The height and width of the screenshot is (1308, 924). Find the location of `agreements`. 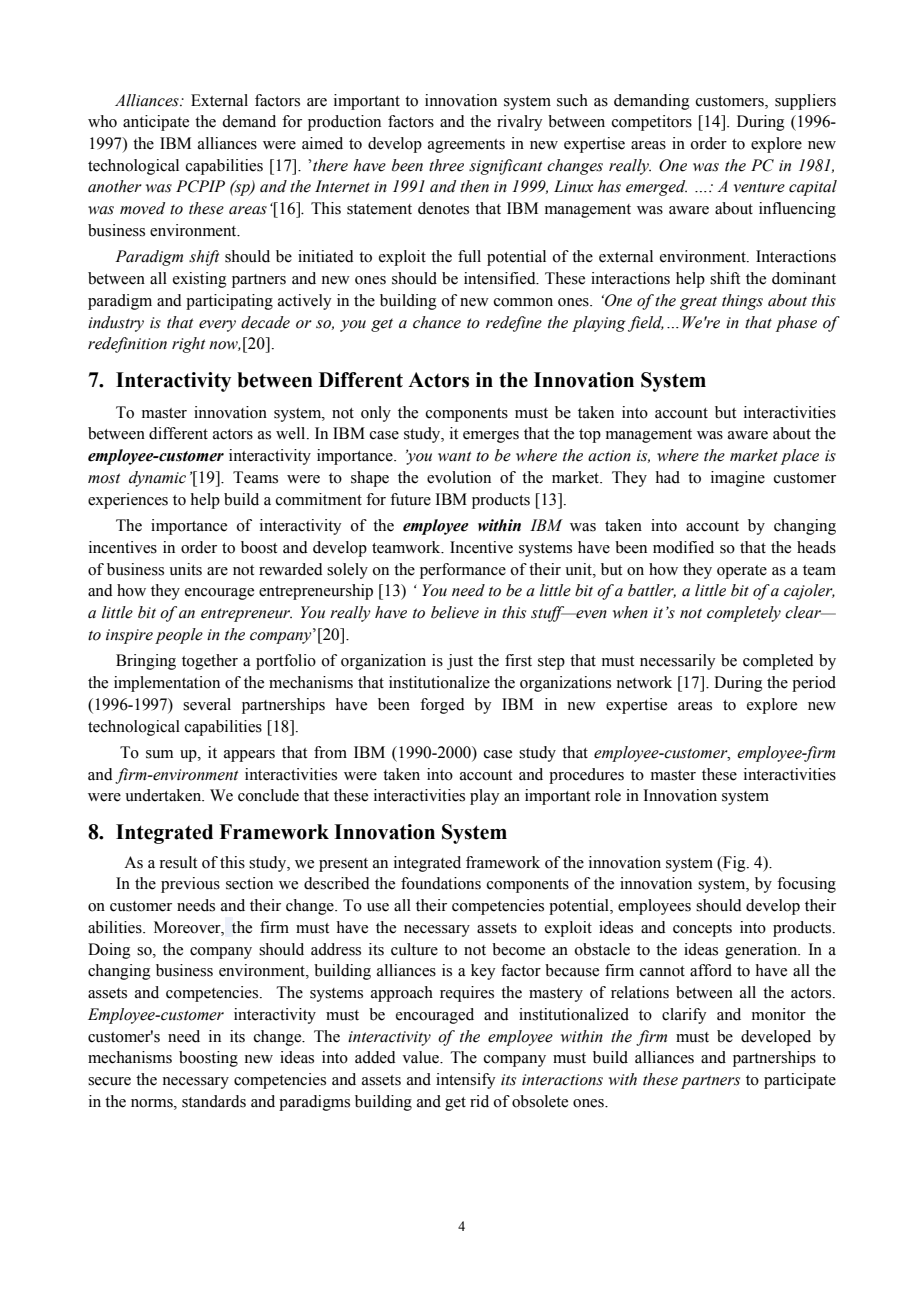

agreements is located at coordinates (466, 146).
